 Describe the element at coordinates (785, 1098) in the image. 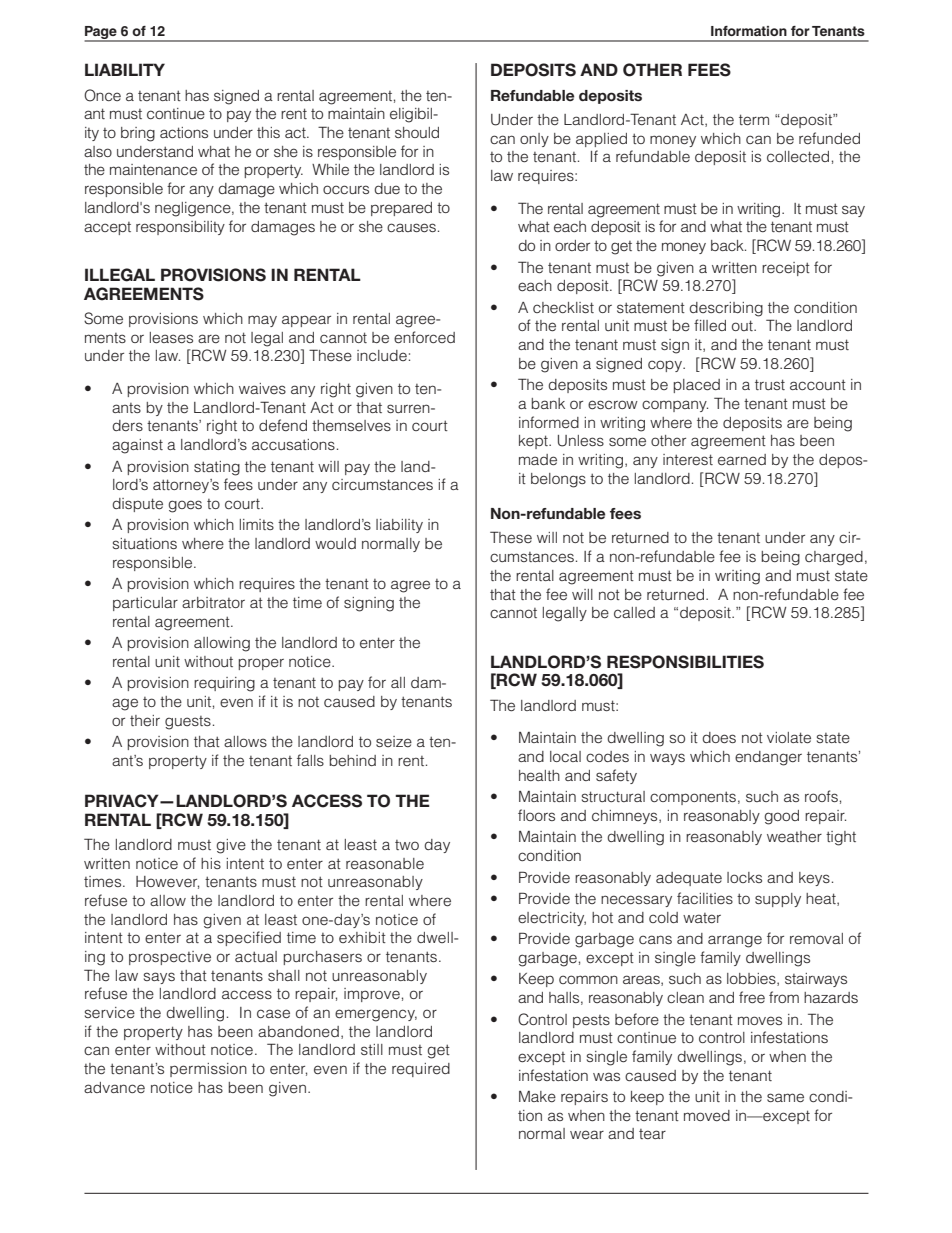

I see `same` at that location.
